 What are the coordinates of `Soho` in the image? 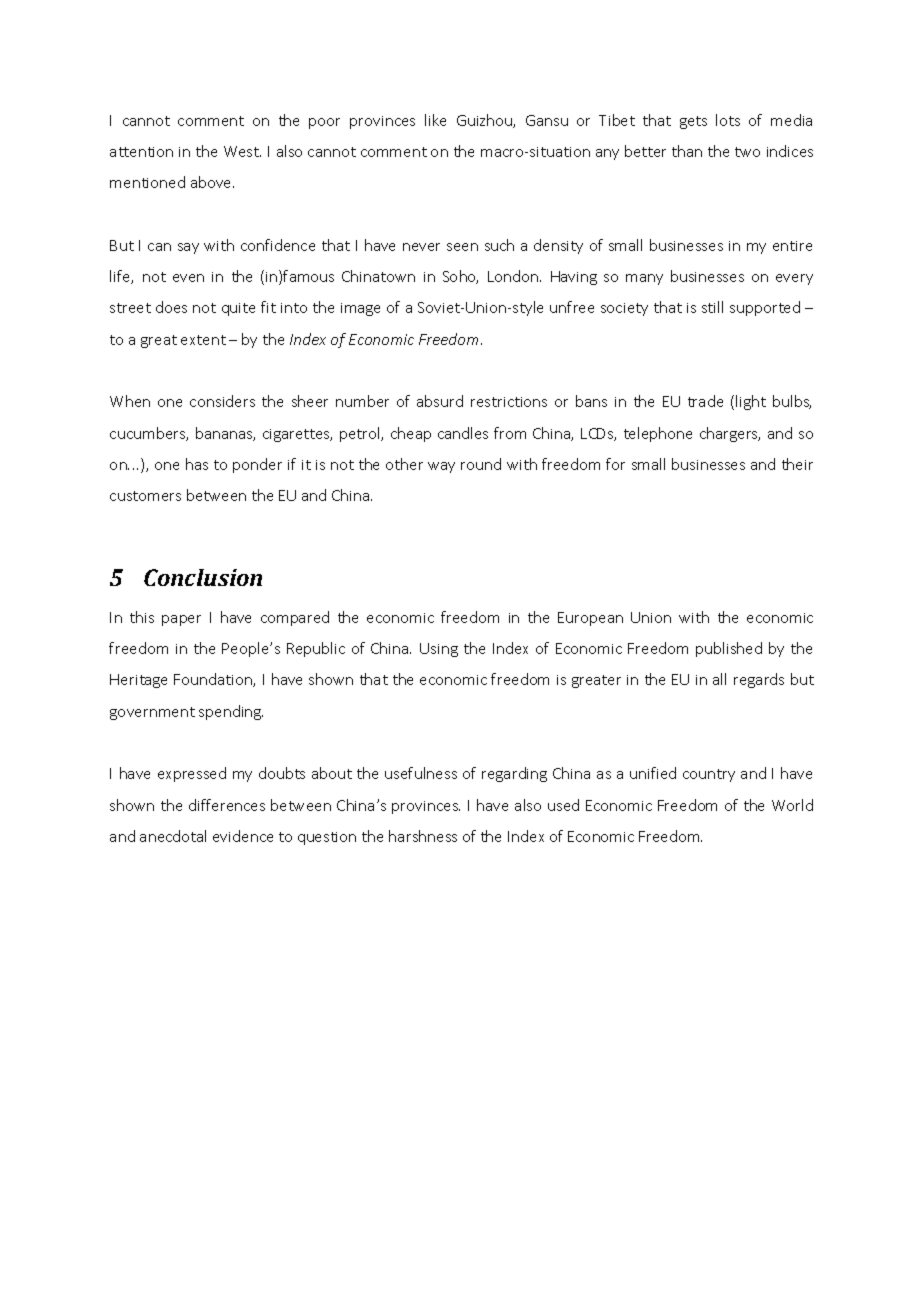 It's located at (460, 277).
